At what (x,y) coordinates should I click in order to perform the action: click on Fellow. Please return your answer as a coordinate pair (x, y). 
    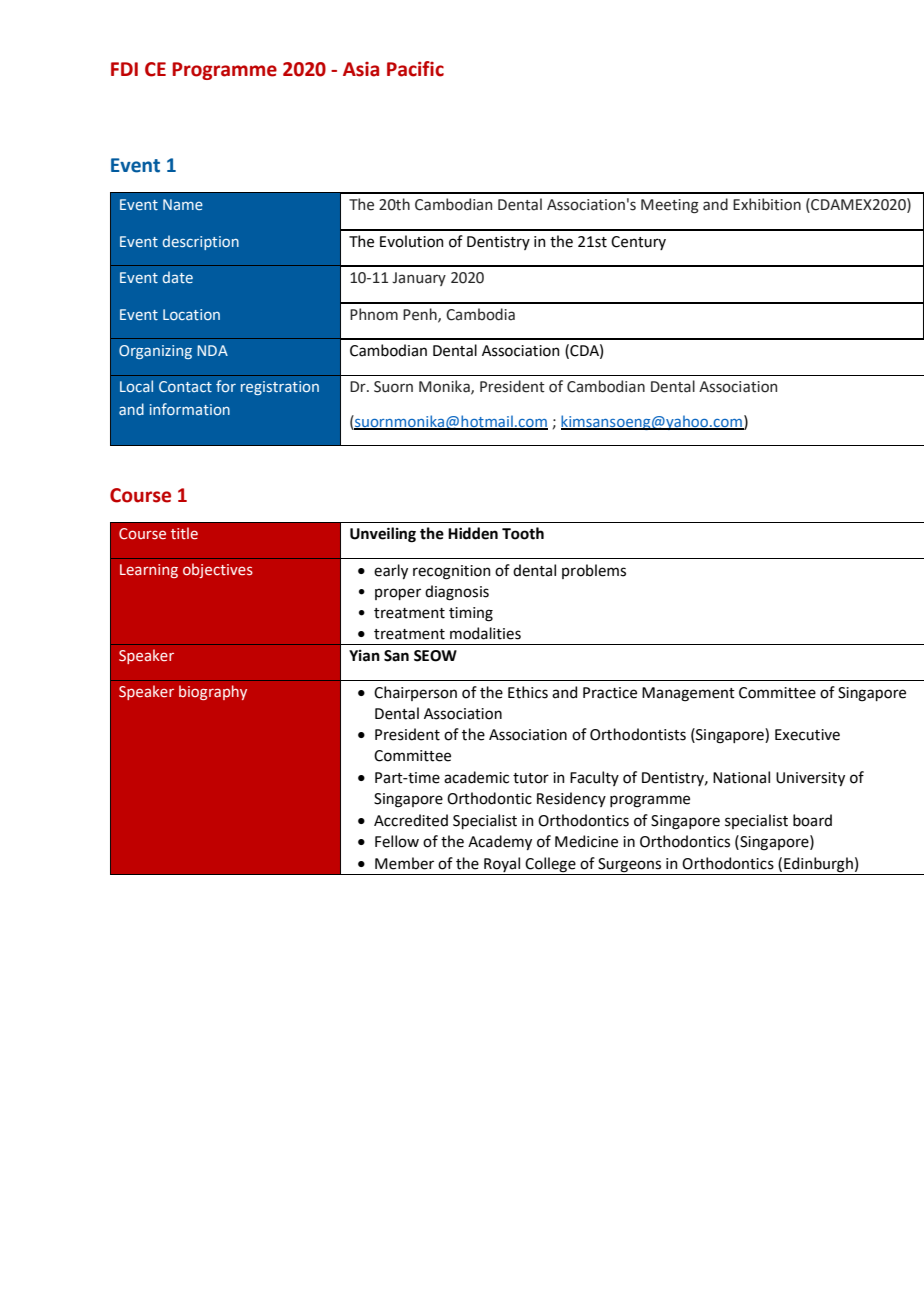
    Looking at the image, I should click on (397, 841).
